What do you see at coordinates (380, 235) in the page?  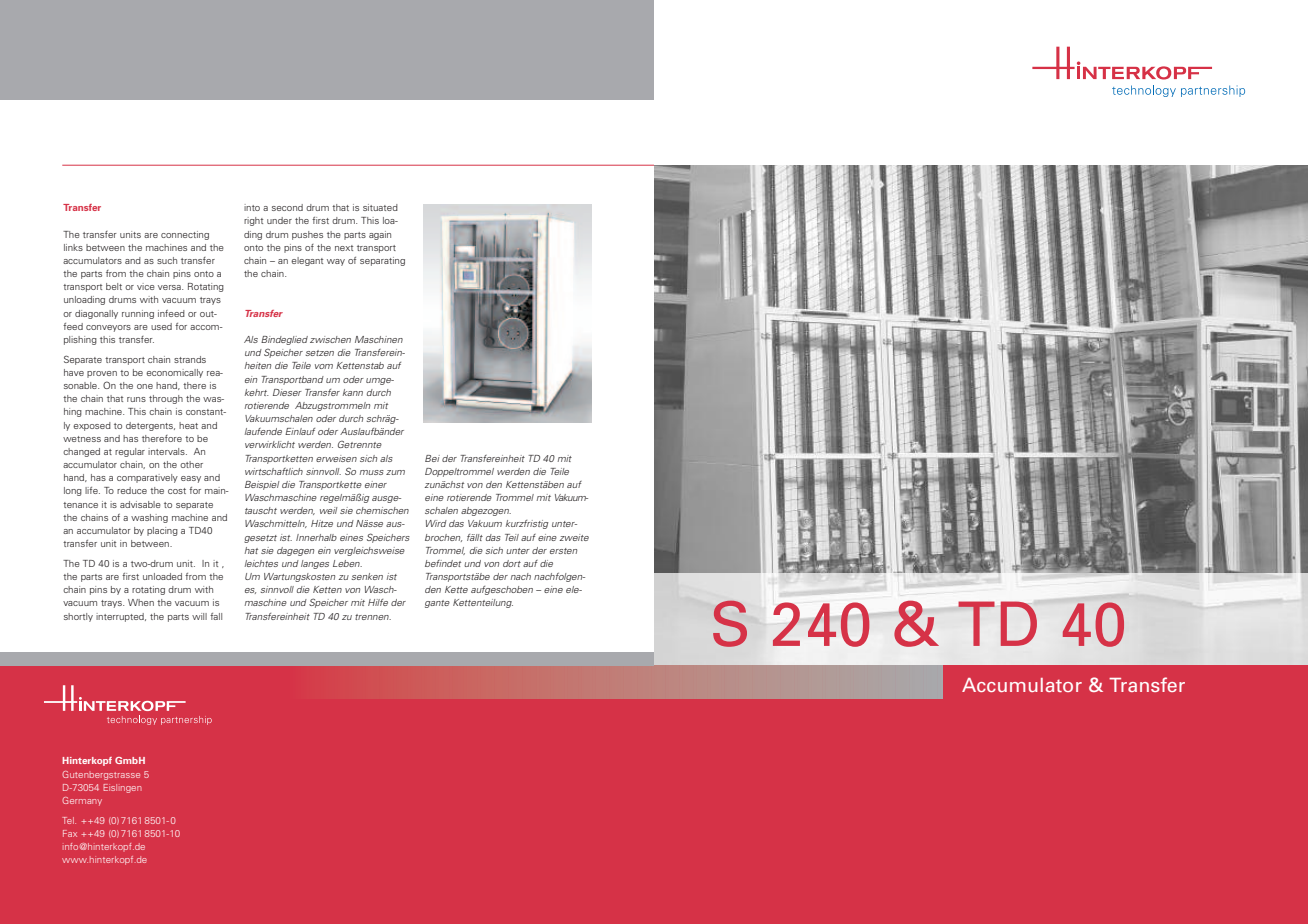 I see `again` at bounding box center [380, 235].
